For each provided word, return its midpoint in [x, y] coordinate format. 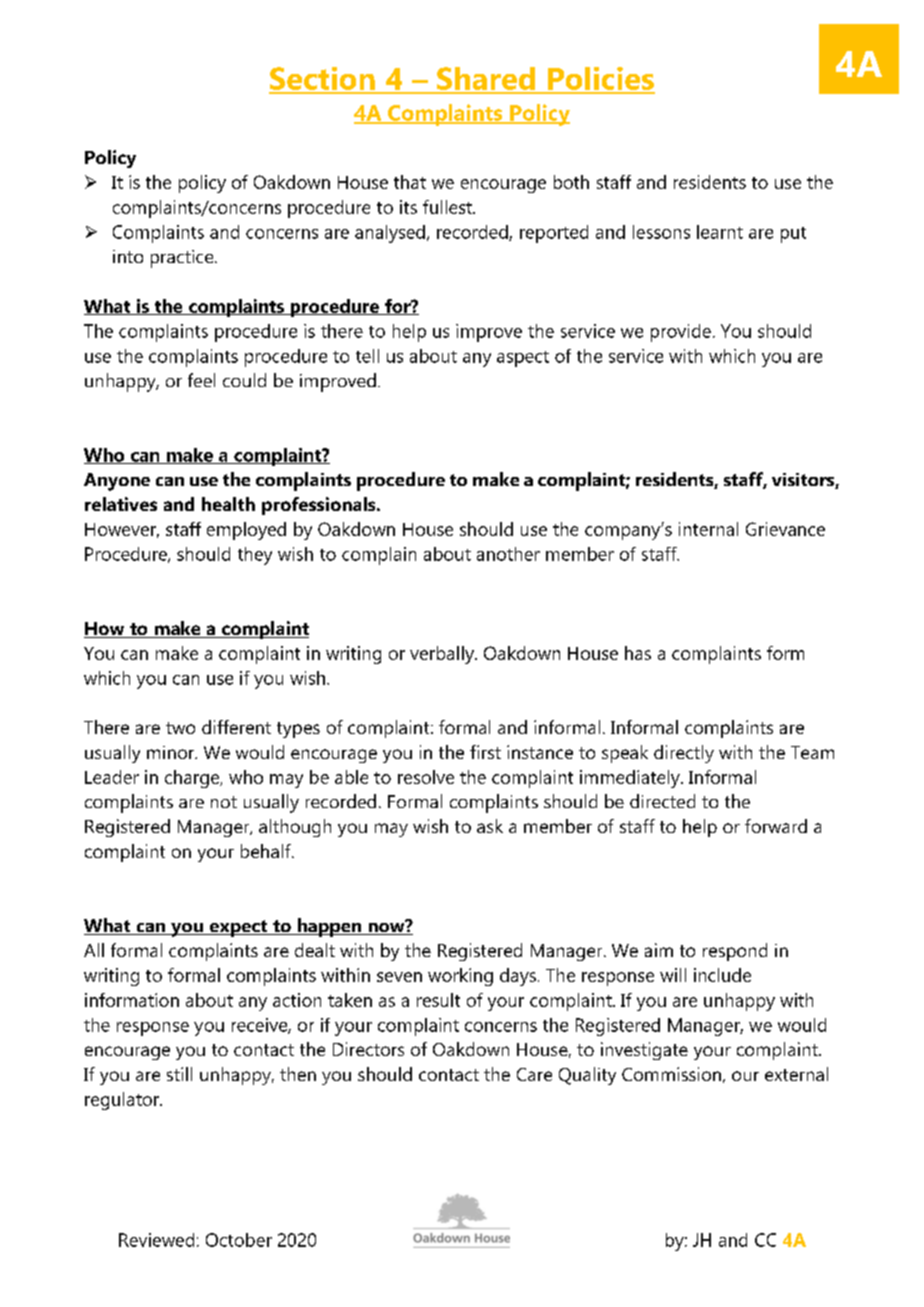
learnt [720, 232]
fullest [448, 207]
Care [534, 1074]
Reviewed [156, 1240]
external [796, 1074]
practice [183, 259]
